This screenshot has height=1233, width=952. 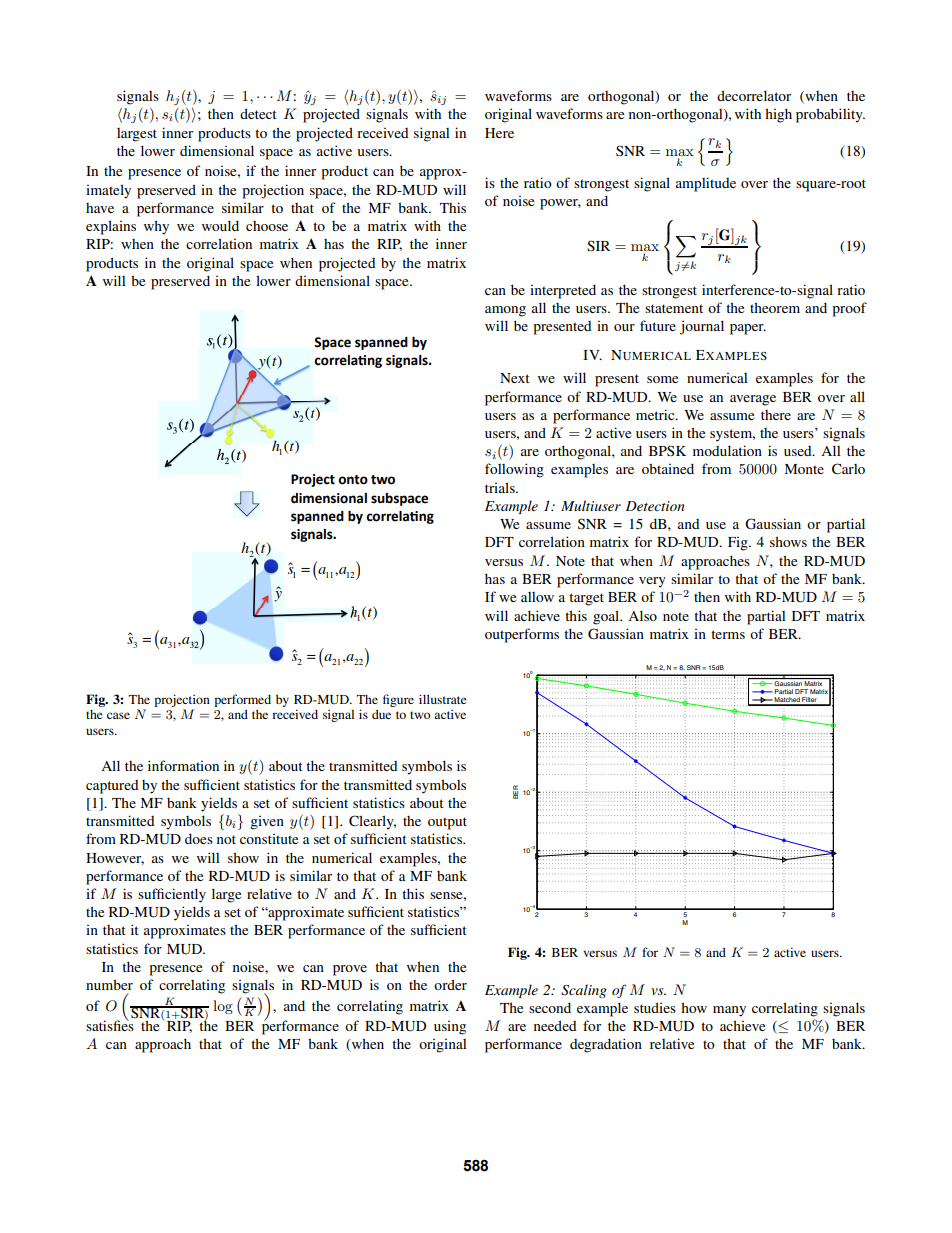 What do you see at coordinates (242, 700) in the screenshot?
I see `performed` at bounding box center [242, 700].
